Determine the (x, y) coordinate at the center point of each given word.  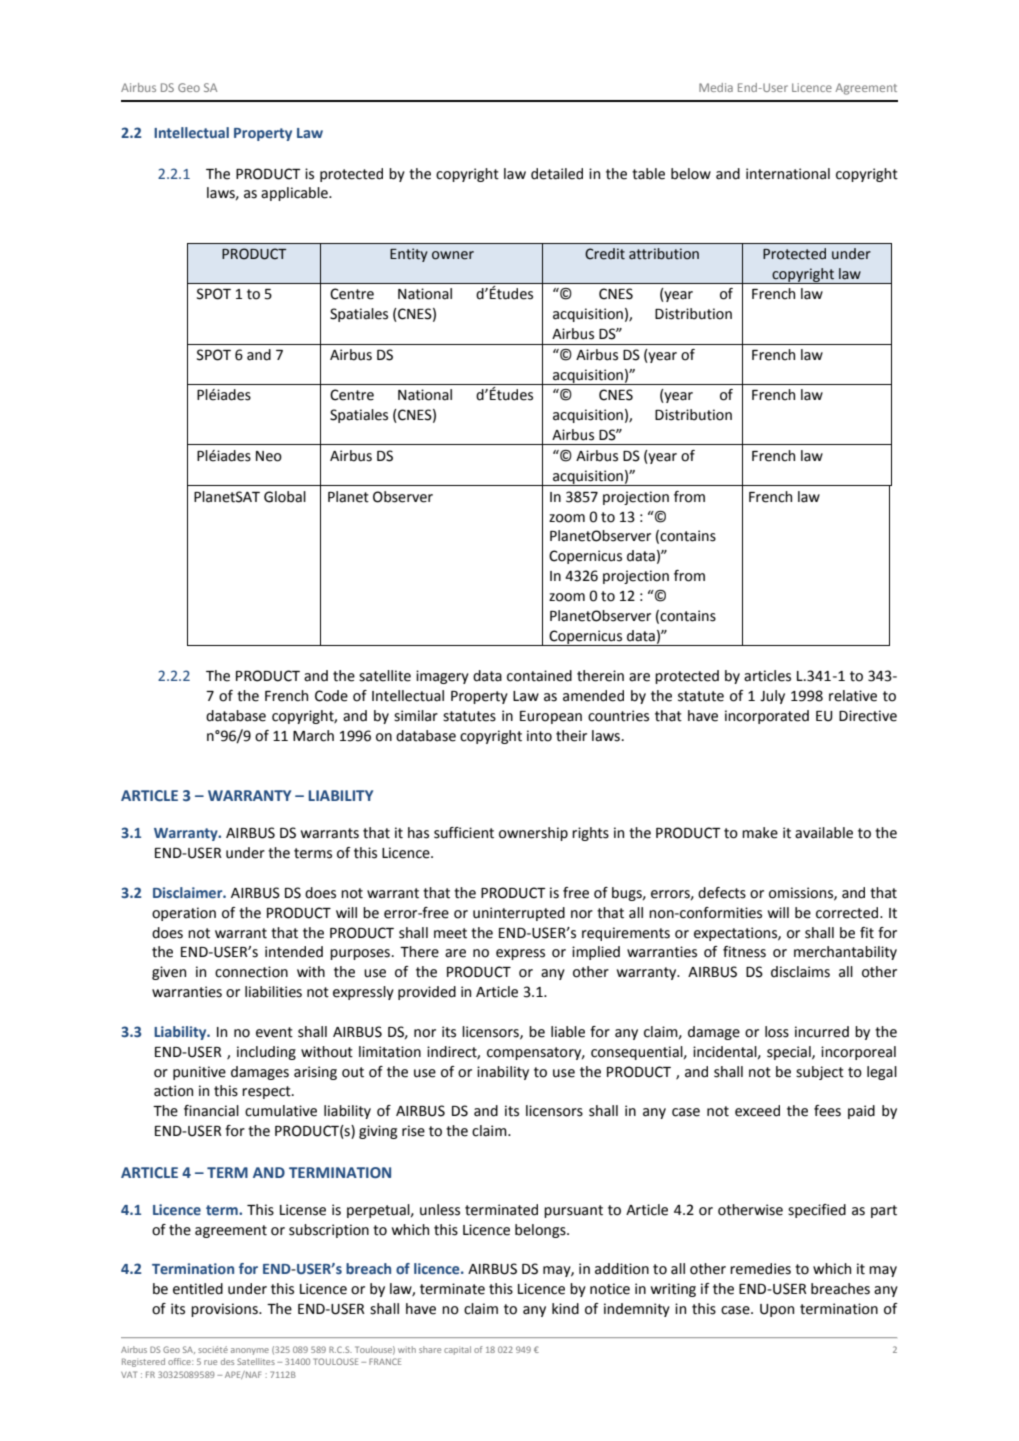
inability (503, 1073)
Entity (409, 255)
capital (457, 1350)
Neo (269, 456)
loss (777, 1032)
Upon (777, 1310)
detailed (557, 174)
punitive (199, 1073)
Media (716, 87)
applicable (295, 194)
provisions (225, 1310)
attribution (664, 254)
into (539, 736)
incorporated (767, 717)
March (313, 736)
